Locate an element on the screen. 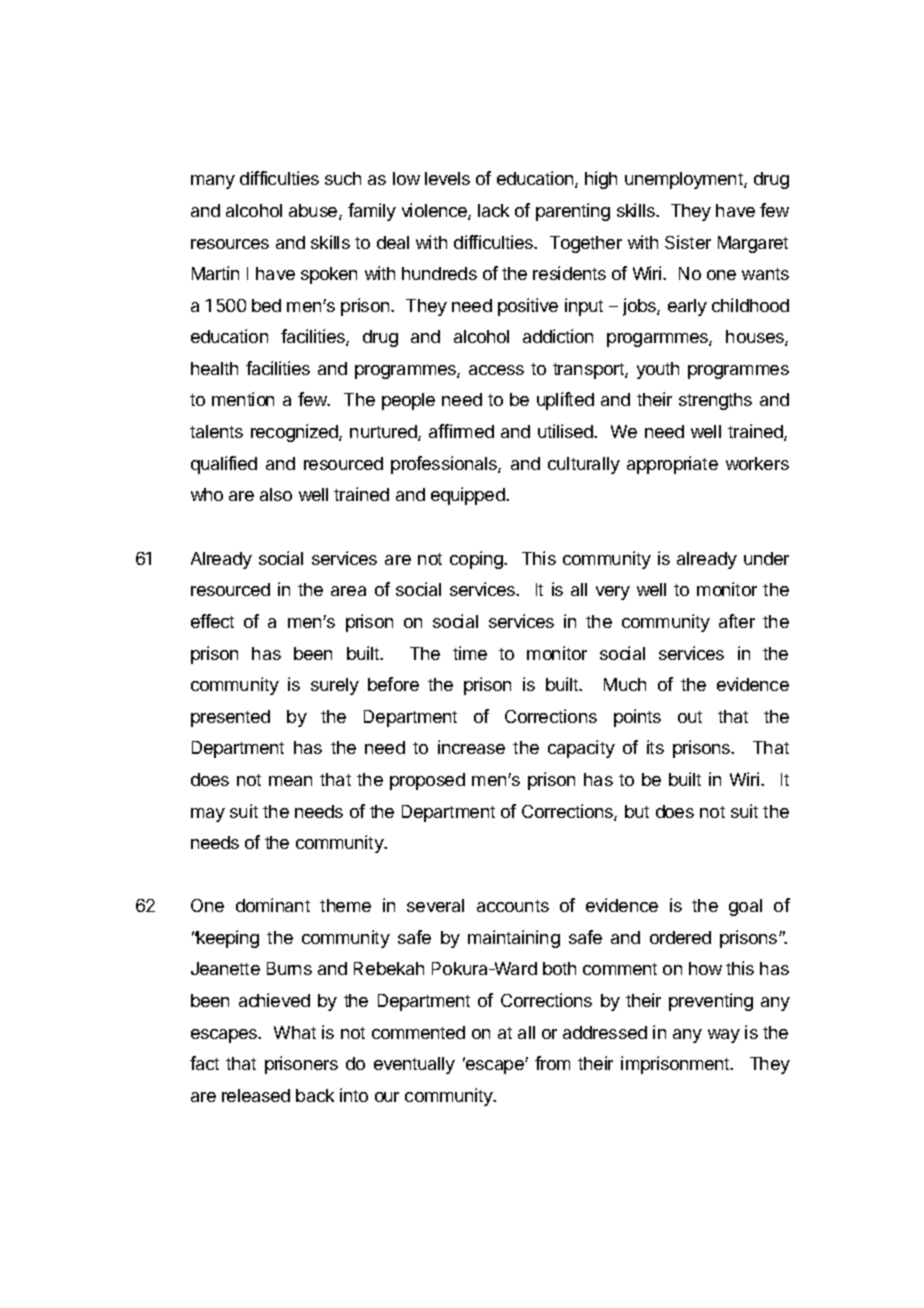 The width and height of the screenshot is (924, 1308). effect is located at coordinates (212, 621).
